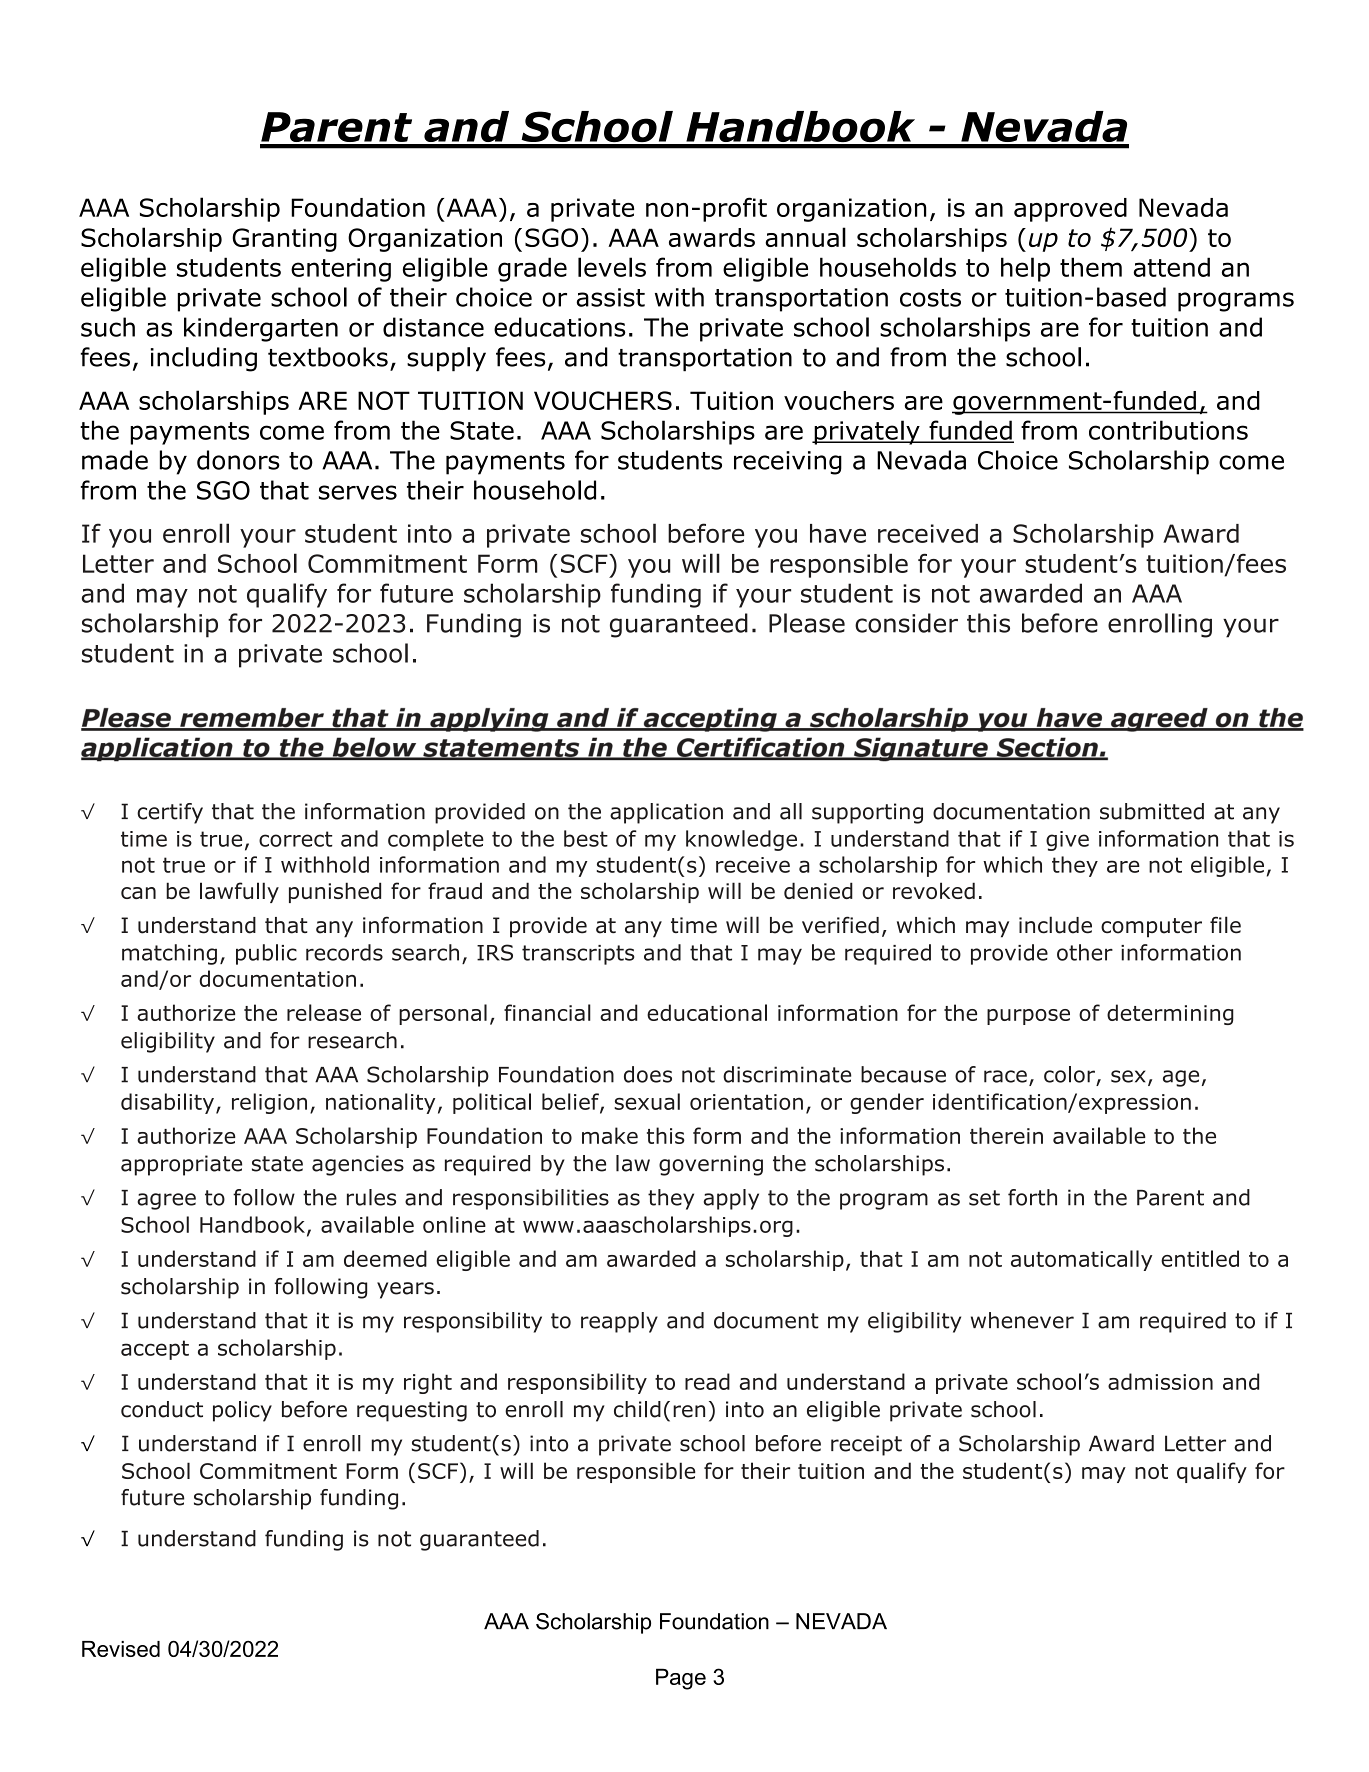 Image resolution: width=1369 pixels, height=1772 pixels. What do you see at coordinates (284, 240) in the screenshot?
I see `Granting` at bounding box center [284, 240].
